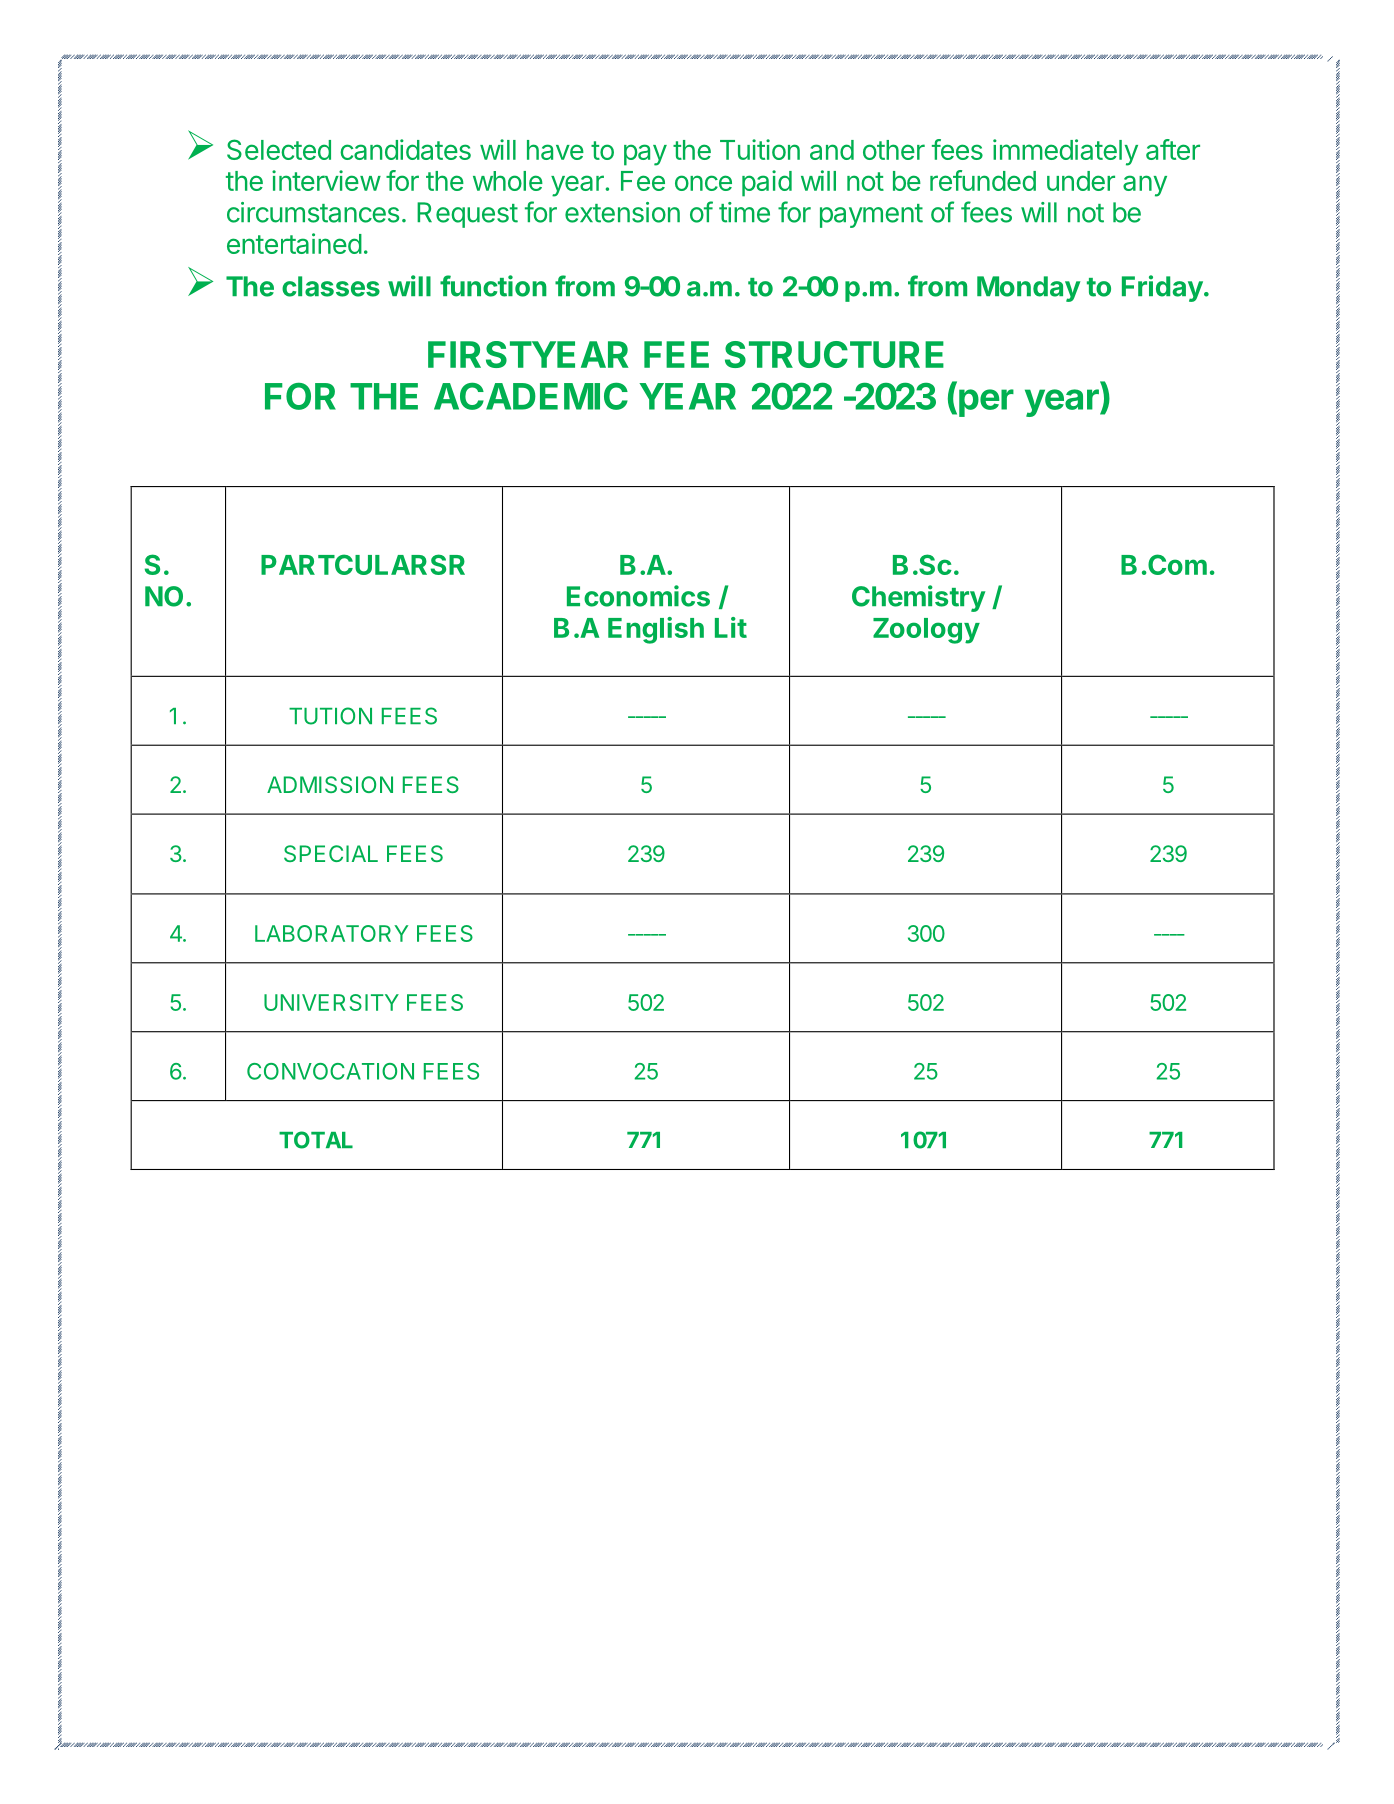 The height and width of the screenshot is (1804, 1394). Describe the element at coordinates (1081, 181) in the screenshot. I see `under` at that location.
